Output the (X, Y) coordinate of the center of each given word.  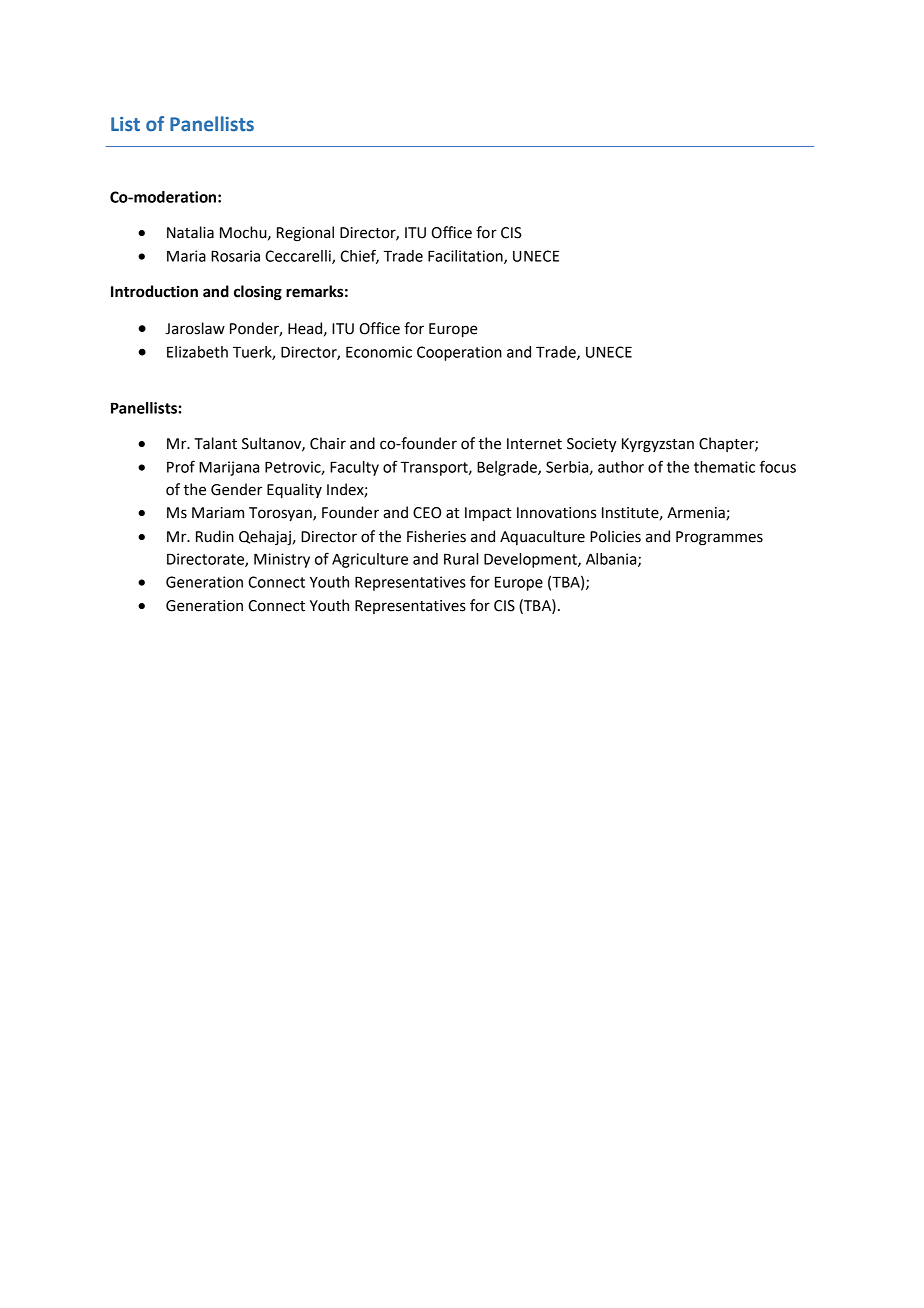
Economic (379, 352)
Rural (461, 559)
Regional (305, 234)
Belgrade (508, 468)
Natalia (190, 232)
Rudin (215, 536)
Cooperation (459, 353)
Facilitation (466, 257)
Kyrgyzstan (658, 445)
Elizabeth (197, 352)
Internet (534, 444)
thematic (724, 467)
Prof (181, 466)
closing (258, 293)
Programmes (719, 538)
